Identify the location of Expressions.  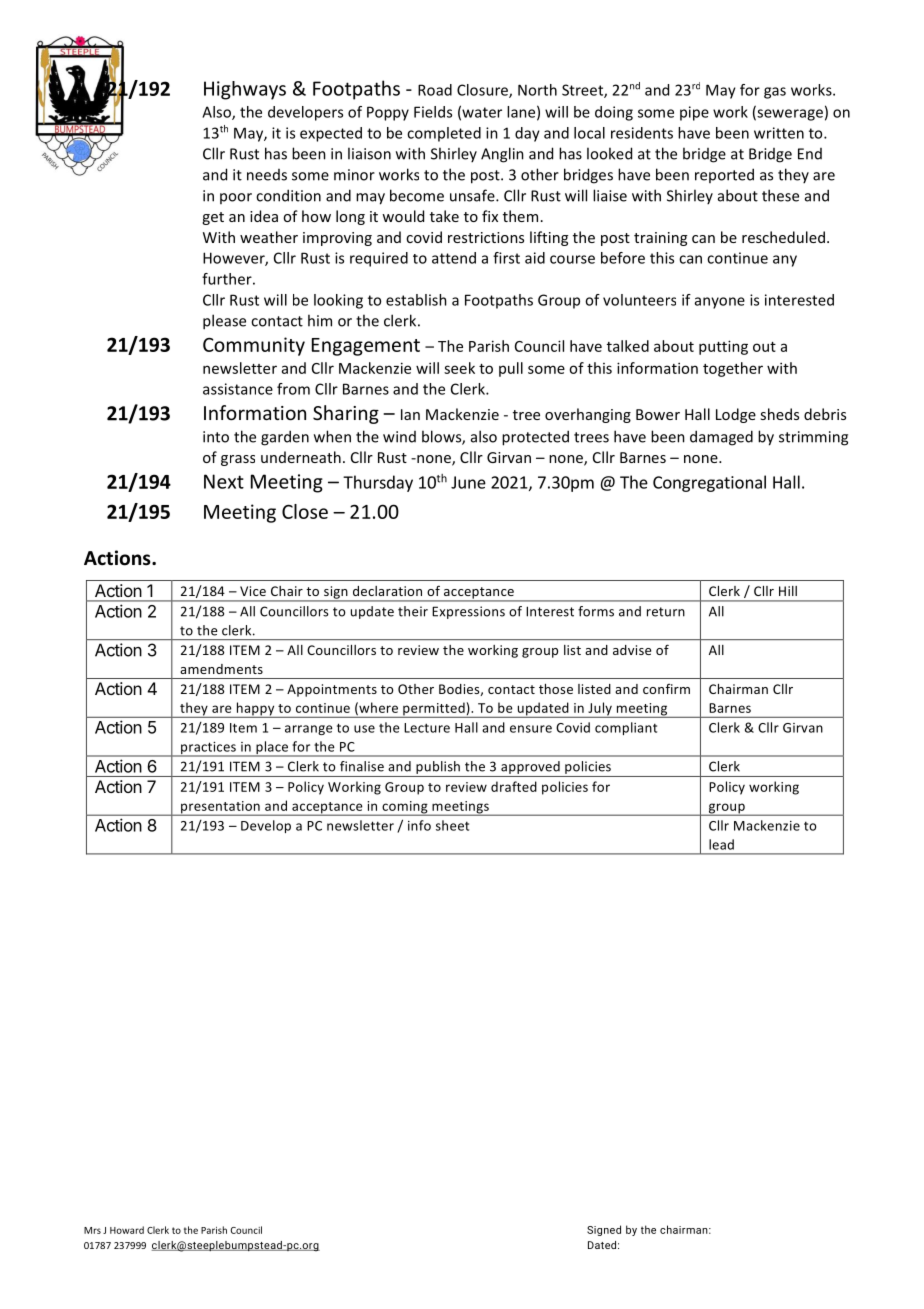
(468, 612).
